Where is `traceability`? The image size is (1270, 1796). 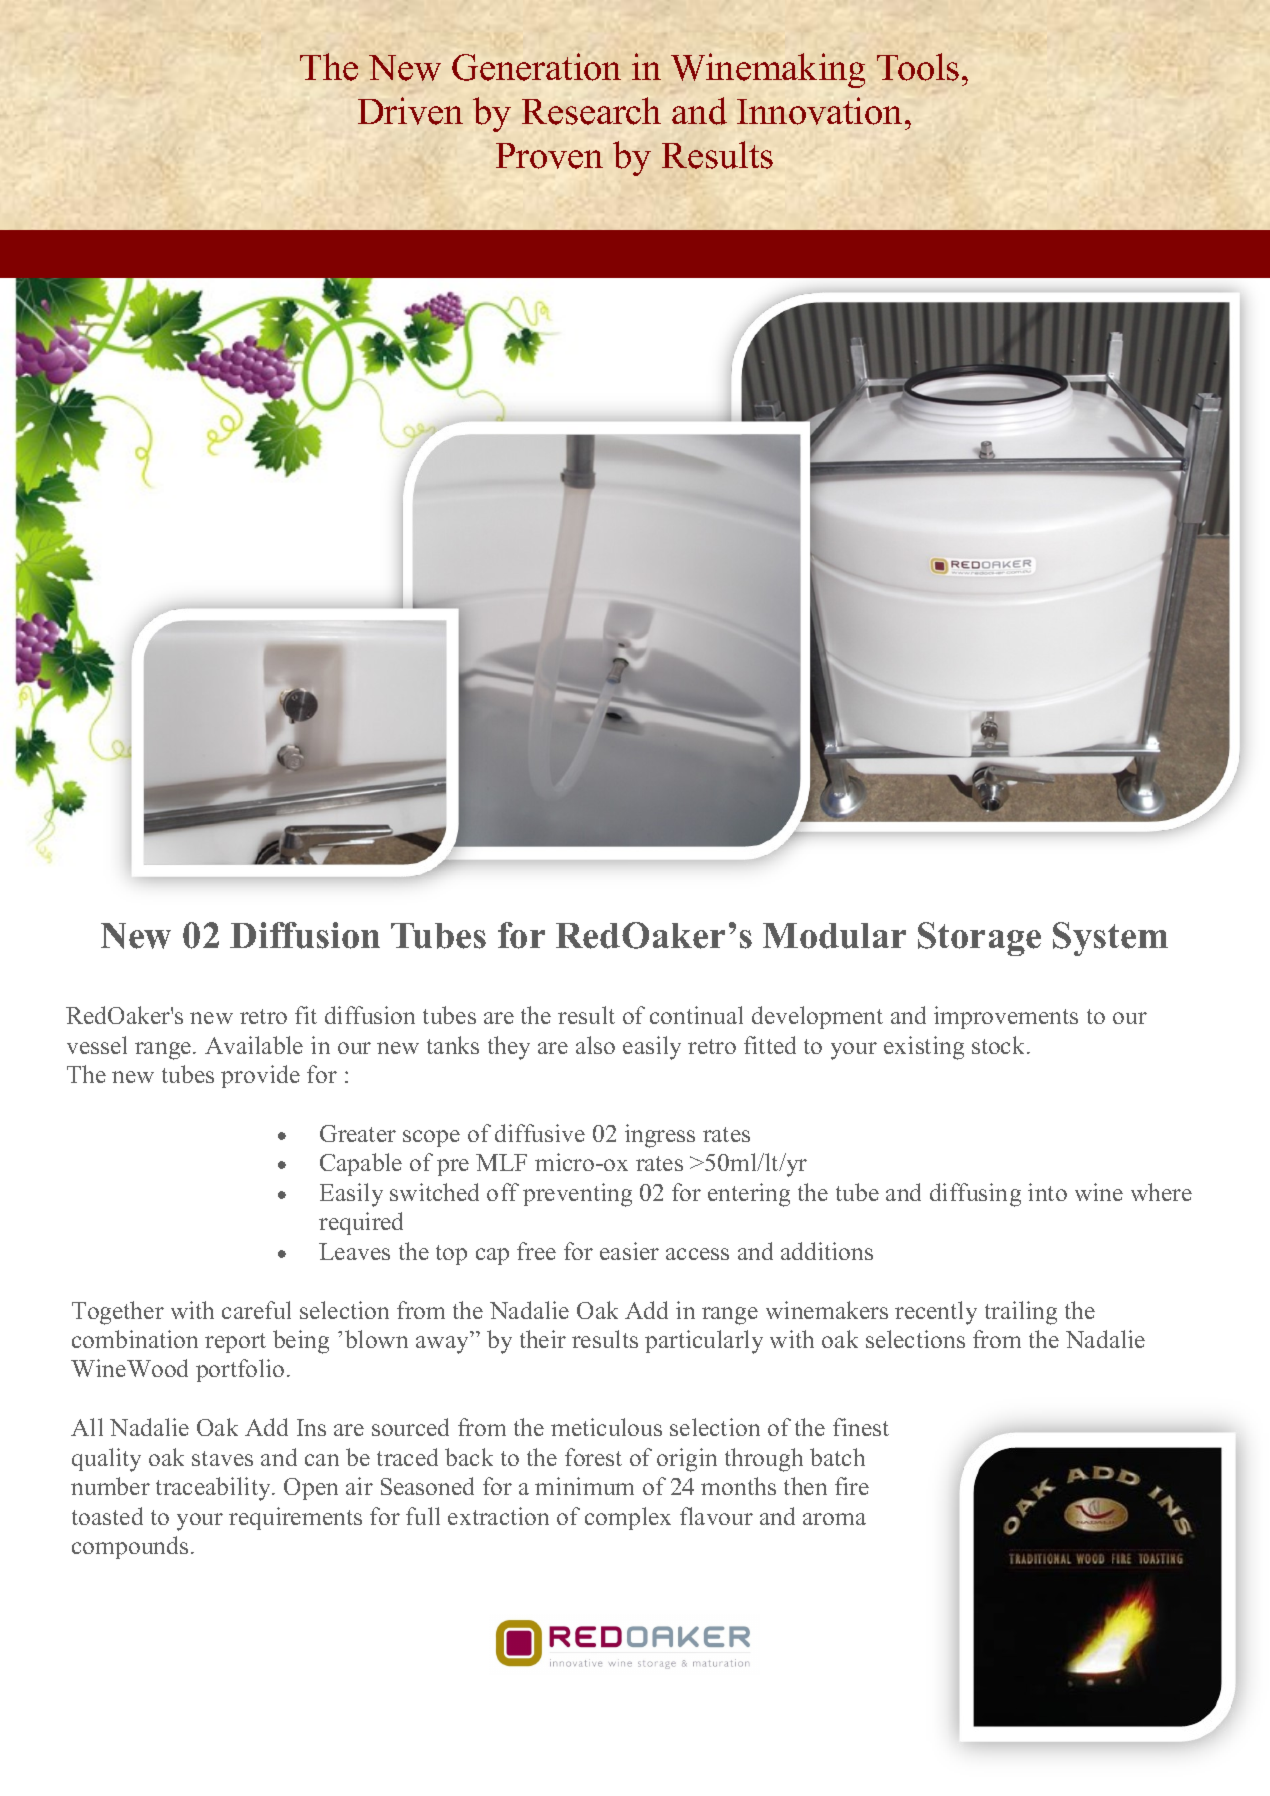
traceability is located at coordinates (215, 1489).
